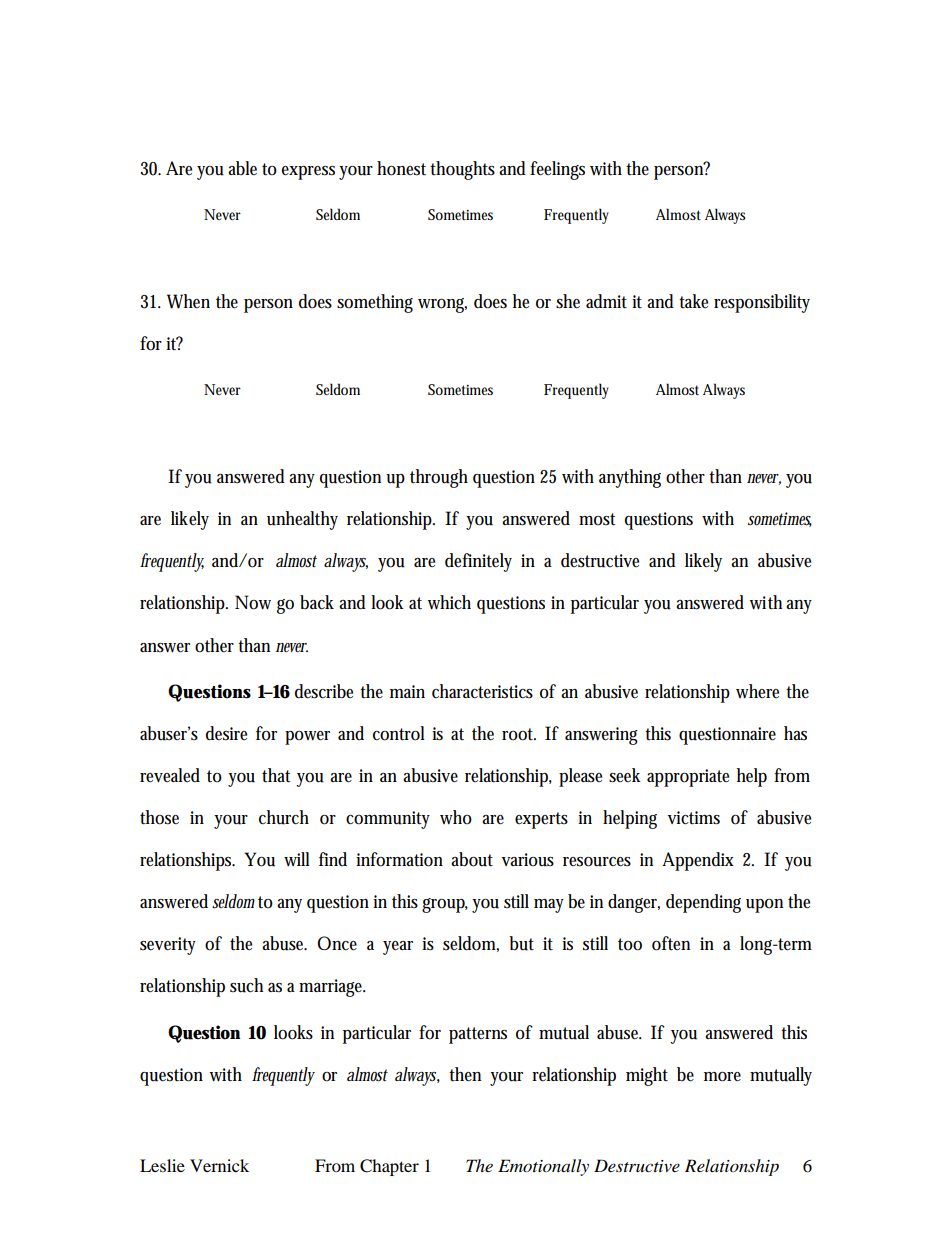 The width and height of the page is (952, 1233). What do you see at coordinates (482, 691) in the page?
I see `characteristics` at bounding box center [482, 691].
